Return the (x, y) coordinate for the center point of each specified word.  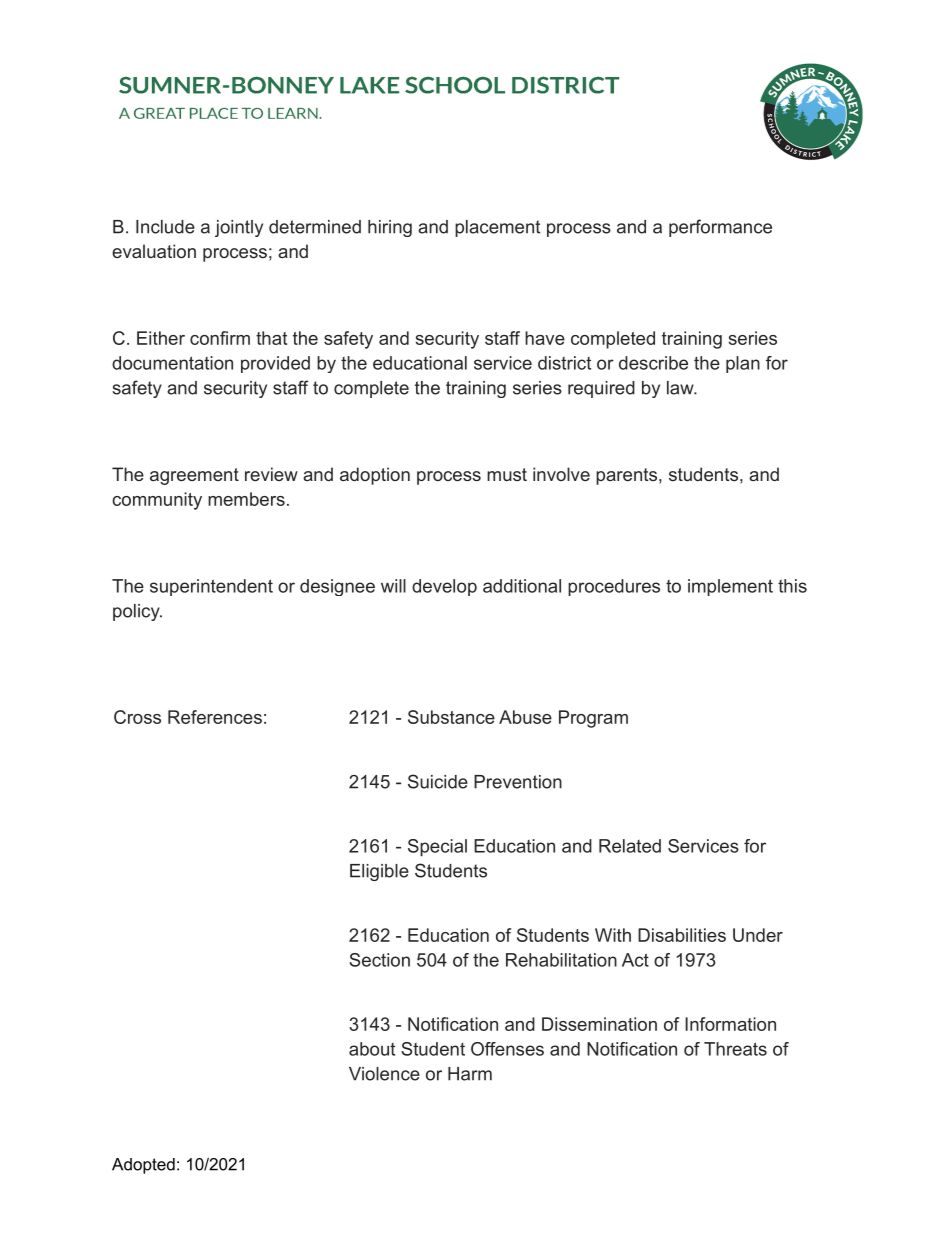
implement (730, 587)
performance (720, 228)
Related (630, 846)
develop (444, 587)
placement (497, 228)
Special (437, 848)
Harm (470, 1074)
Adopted (143, 1166)
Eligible (379, 872)
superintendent (211, 587)
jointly (239, 228)
